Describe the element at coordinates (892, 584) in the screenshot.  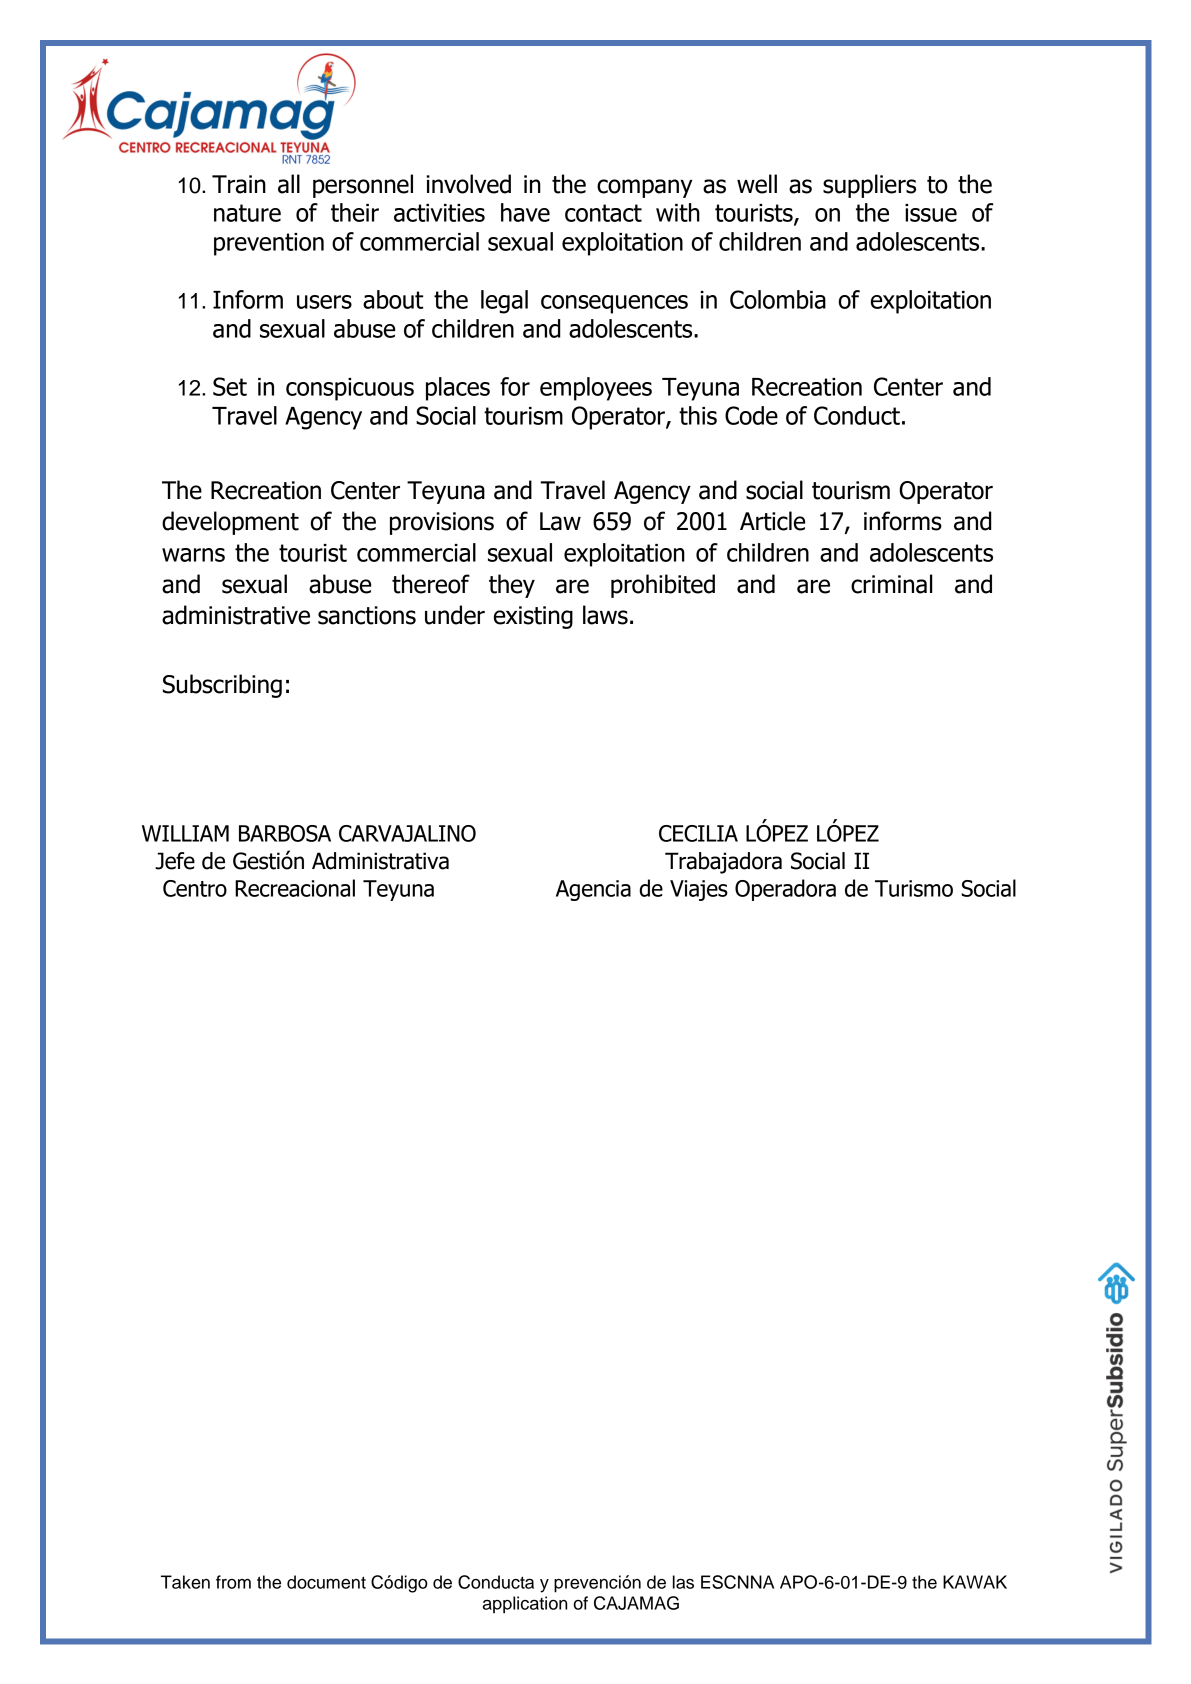
I see `criminal` at that location.
